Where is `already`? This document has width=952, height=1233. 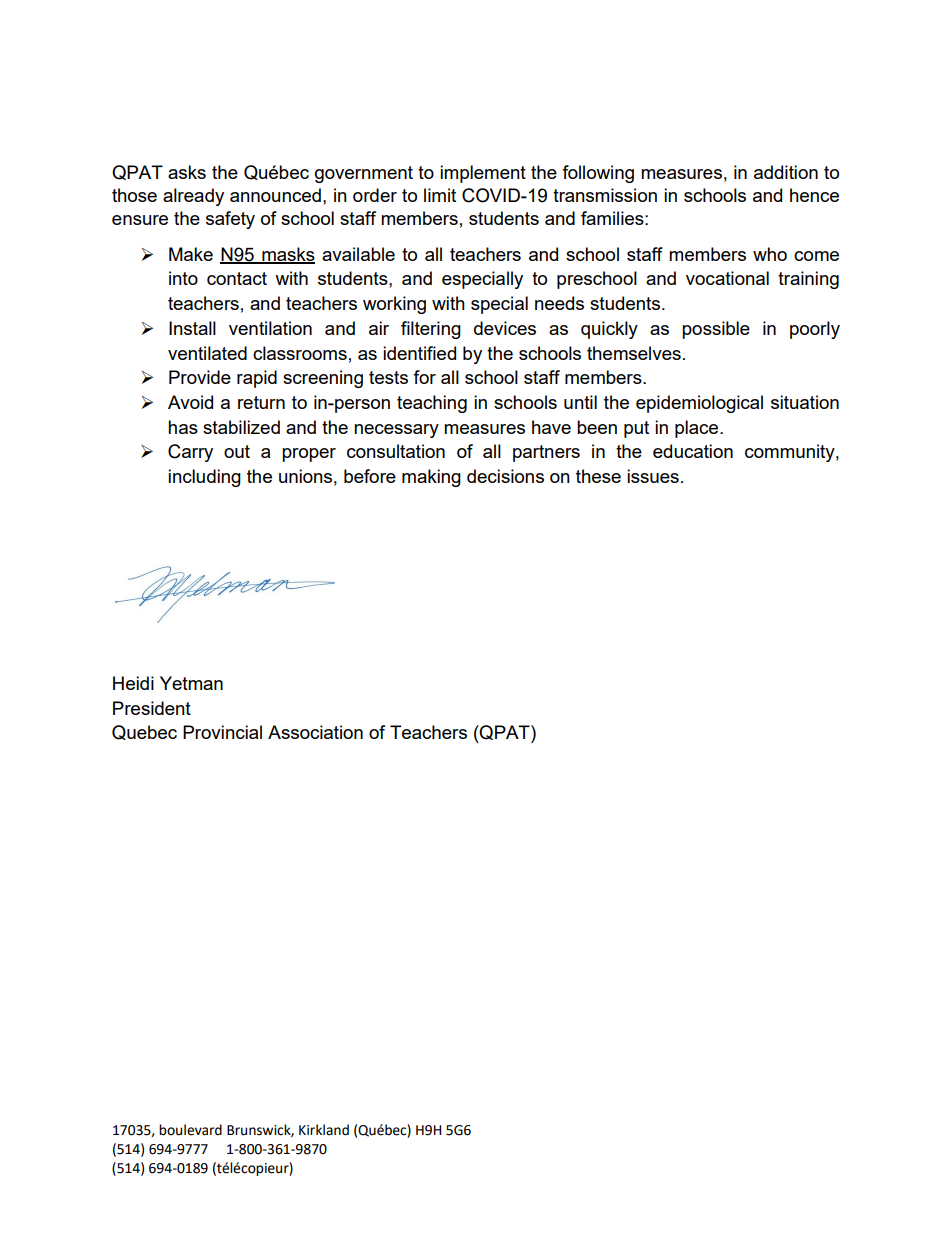 already is located at coordinates (193, 197).
